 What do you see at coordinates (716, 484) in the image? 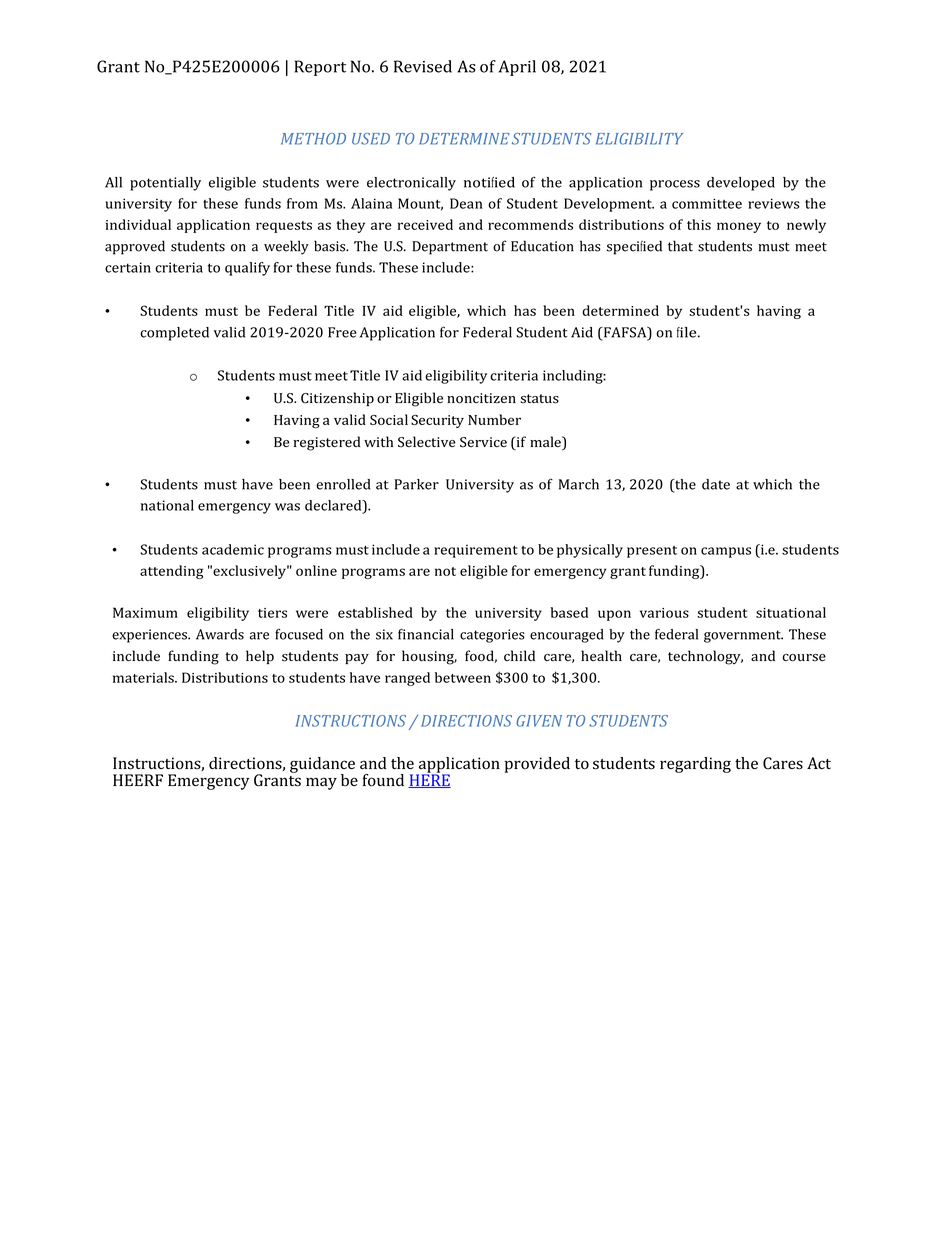
I see `date` at bounding box center [716, 484].
